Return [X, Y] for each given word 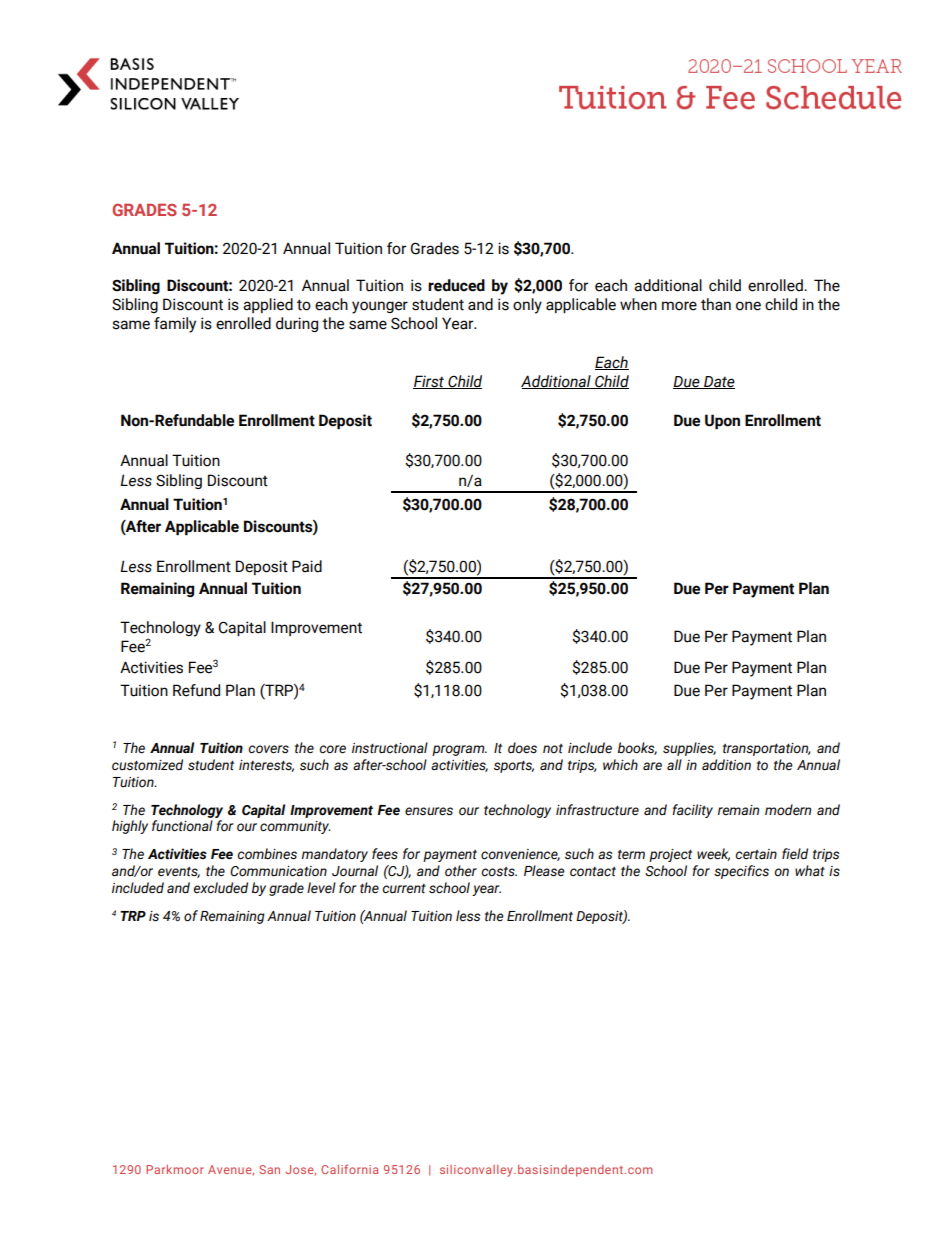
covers [268, 749]
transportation [767, 749]
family [175, 325]
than [716, 304]
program [459, 750]
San [269, 1169]
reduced [456, 285]
